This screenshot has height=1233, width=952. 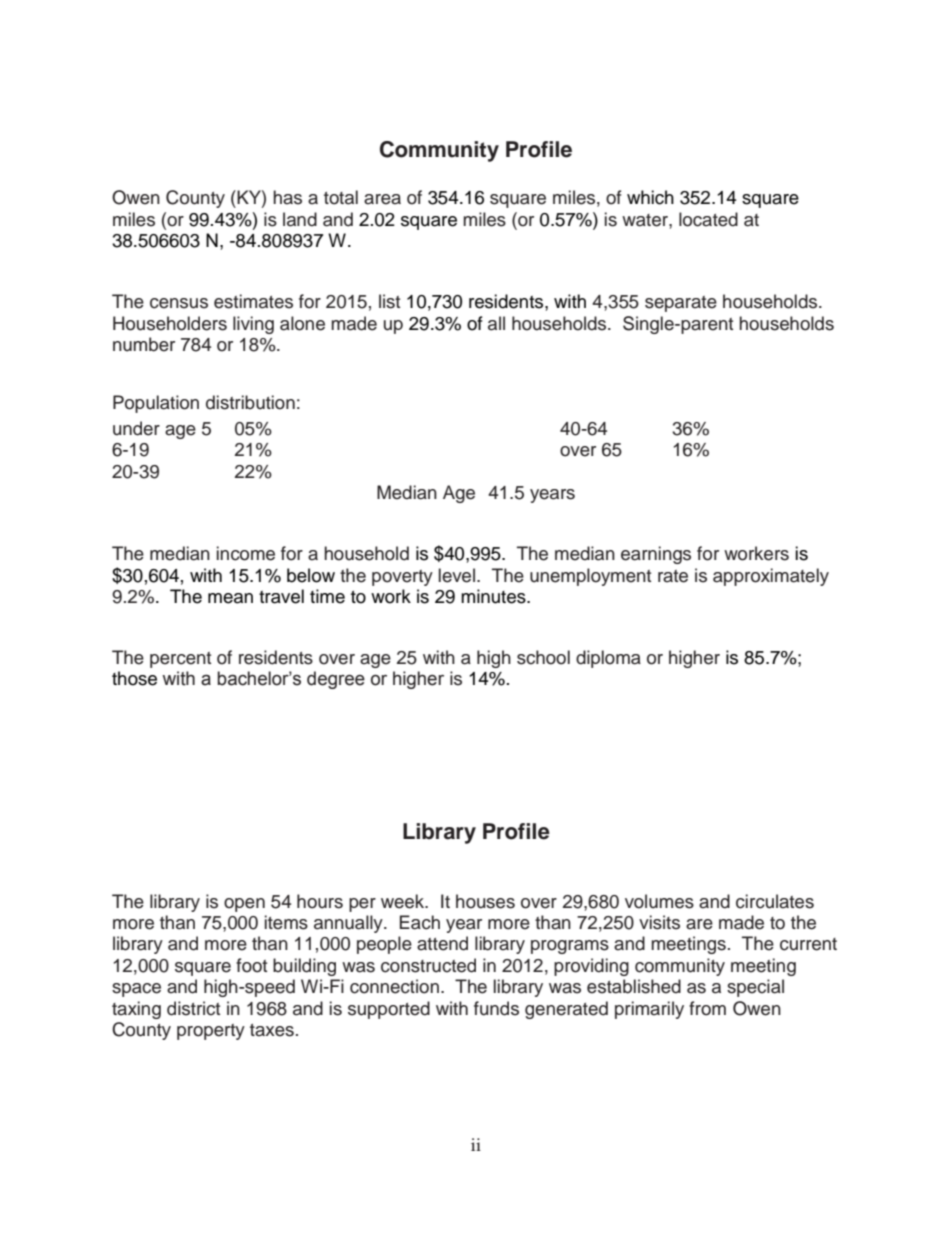 What do you see at coordinates (494, 596) in the screenshot?
I see `minutes` at bounding box center [494, 596].
